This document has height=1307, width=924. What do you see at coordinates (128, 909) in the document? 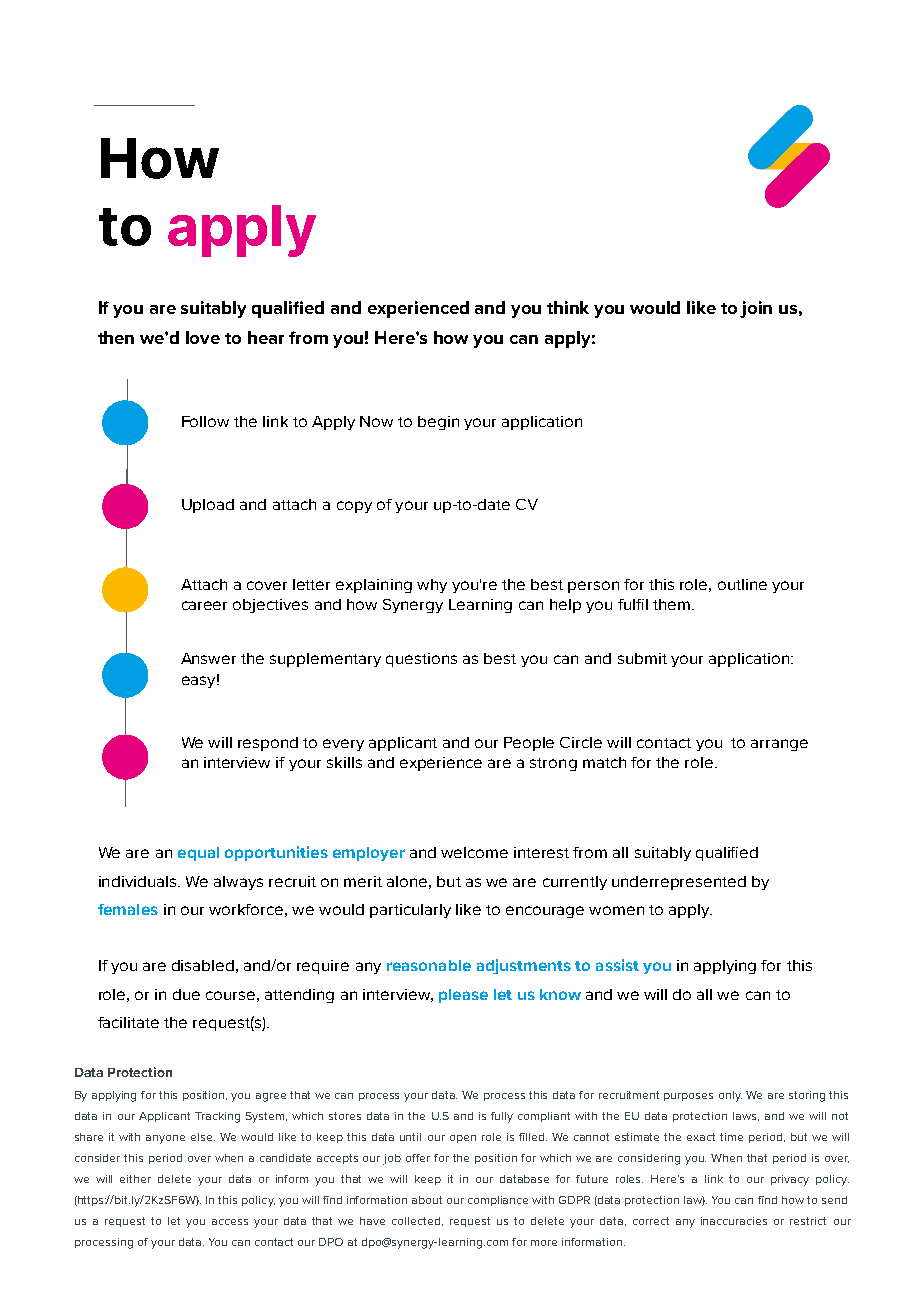
I see `females` at bounding box center [128, 909].
